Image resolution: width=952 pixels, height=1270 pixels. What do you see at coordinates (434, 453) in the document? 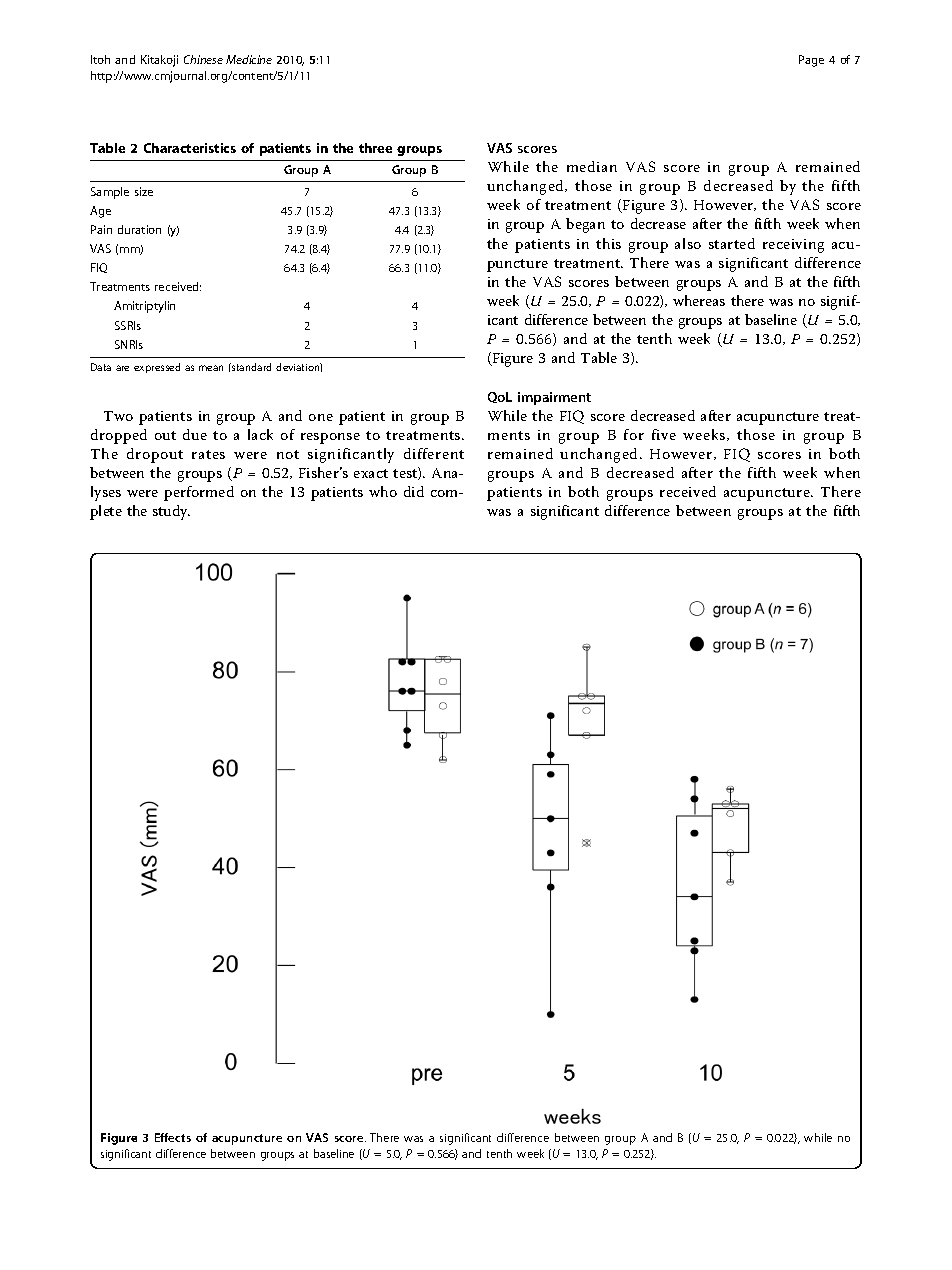
I see `different` at bounding box center [434, 453].
